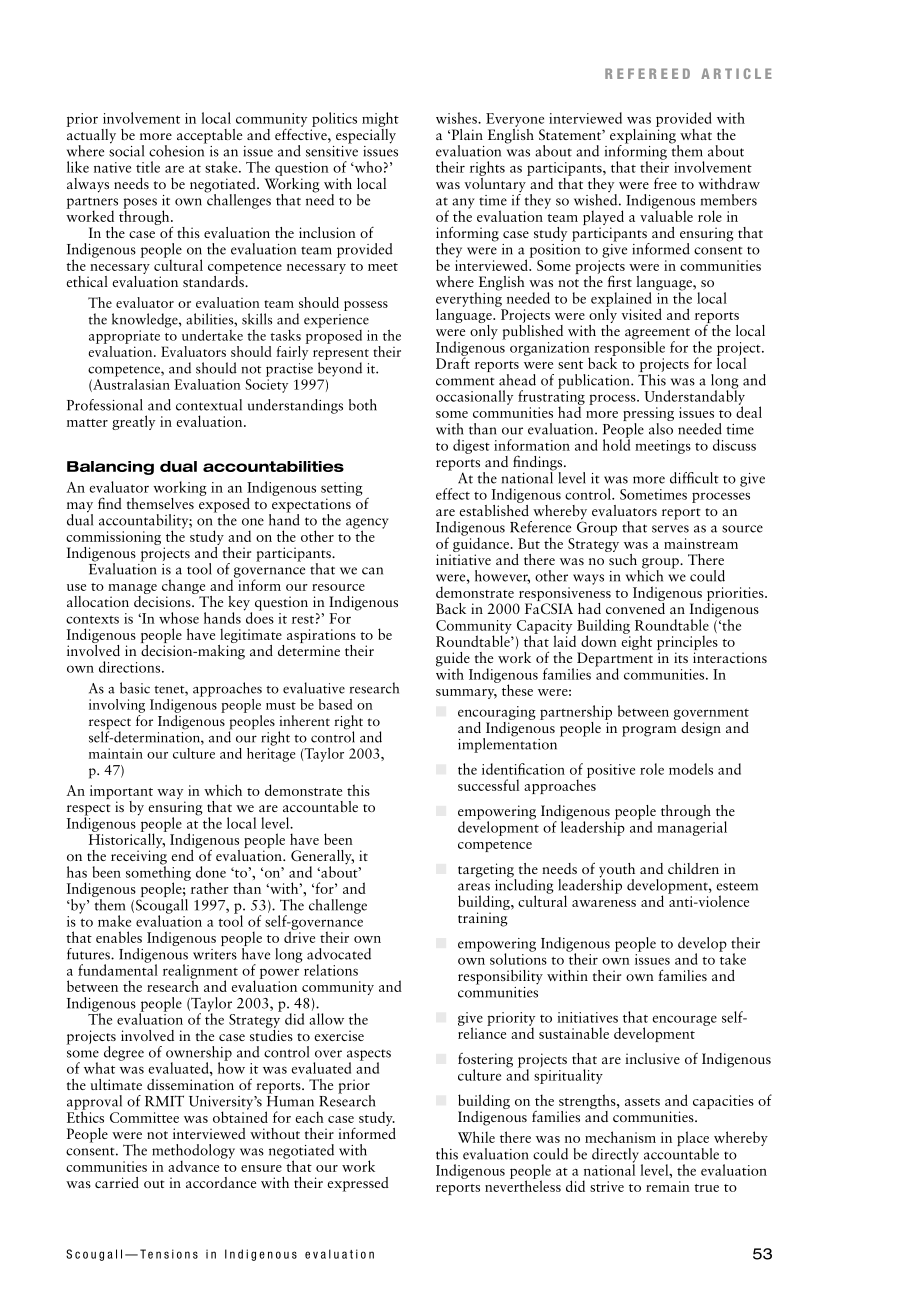 This screenshot has width=924, height=1309. What do you see at coordinates (657, 335) in the screenshot?
I see `agreement` at bounding box center [657, 335].
